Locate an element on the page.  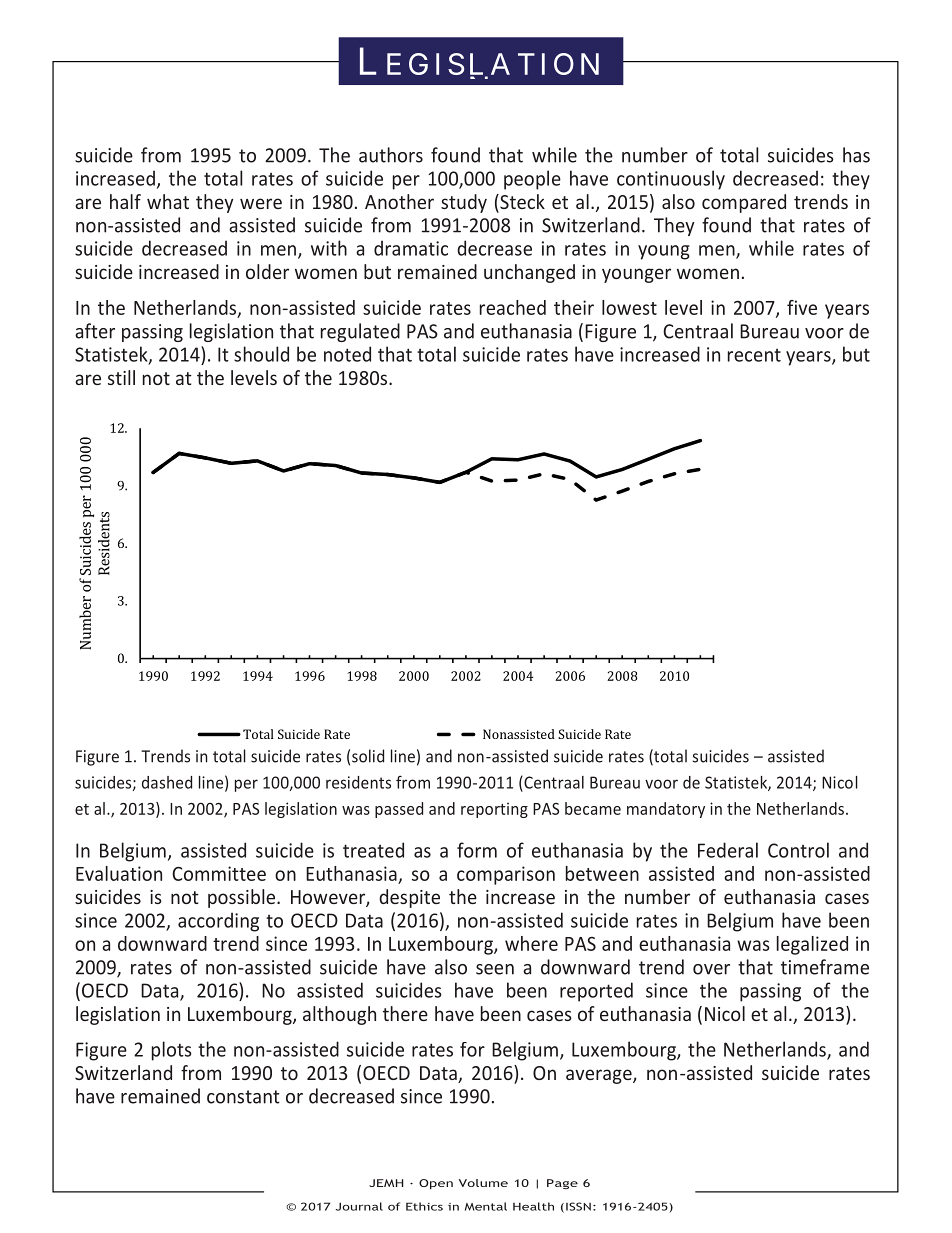
noted is located at coordinates (347, 354).
